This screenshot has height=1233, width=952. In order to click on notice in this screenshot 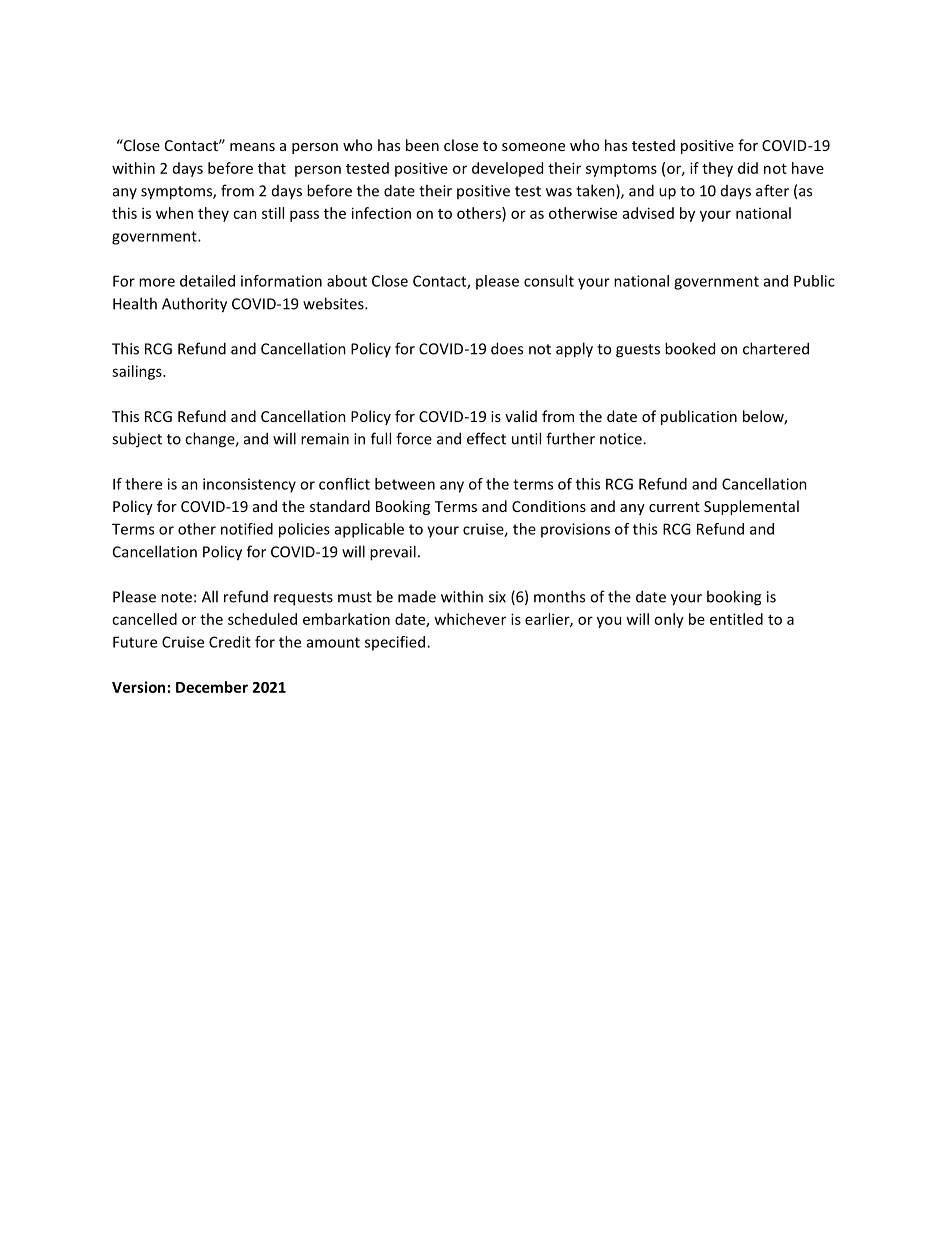, I will do `click(622, 439)`.
